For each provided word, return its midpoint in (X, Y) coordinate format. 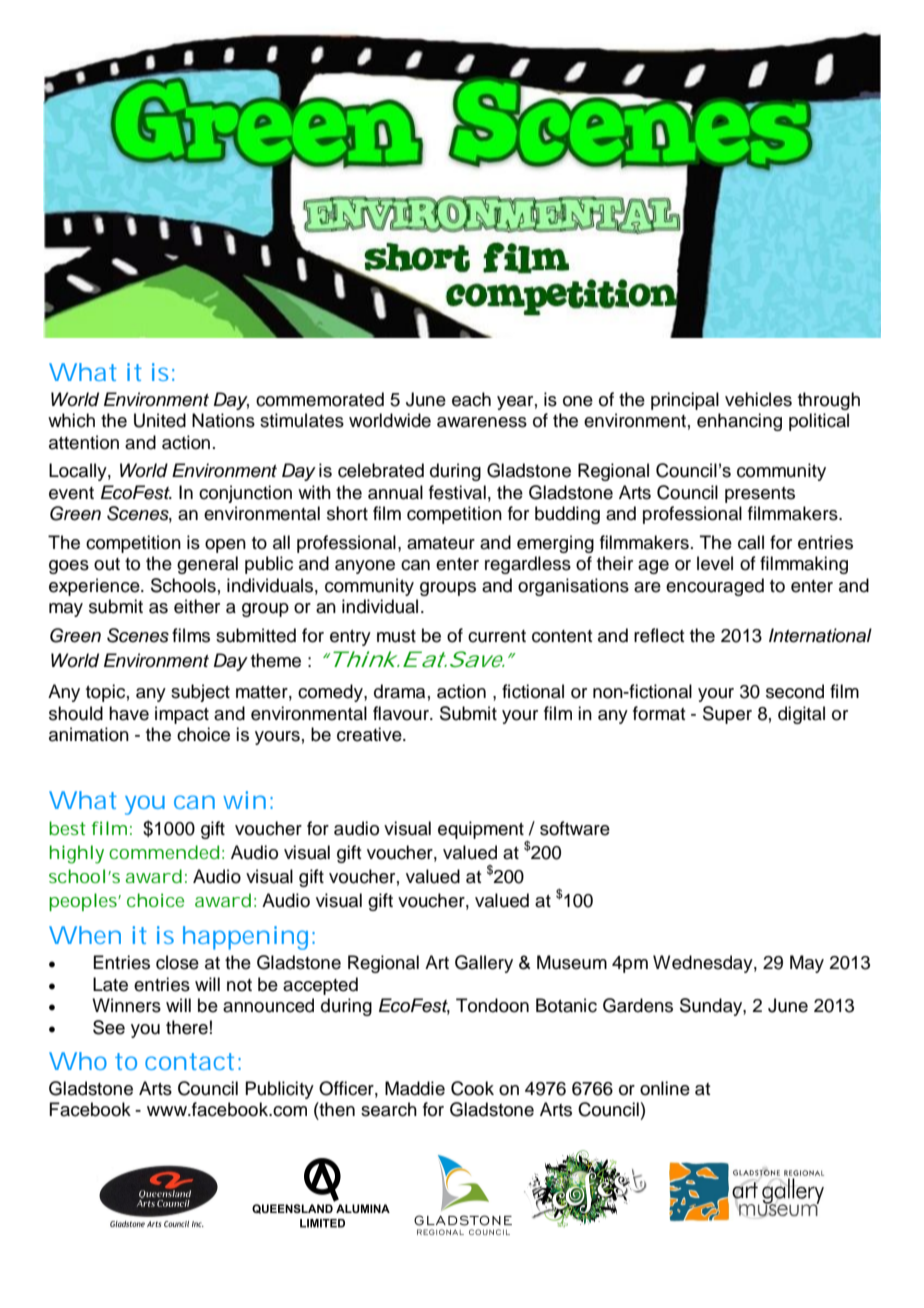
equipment (481, 830)
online (665, 1088)
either (197, 606)
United (160, 420)
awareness (482, 422)
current (497, 636)
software (575, 828)
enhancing (739, 422)
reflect (659, 635)
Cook (472, 1088)
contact (189, 1061)
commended (164, 852)
